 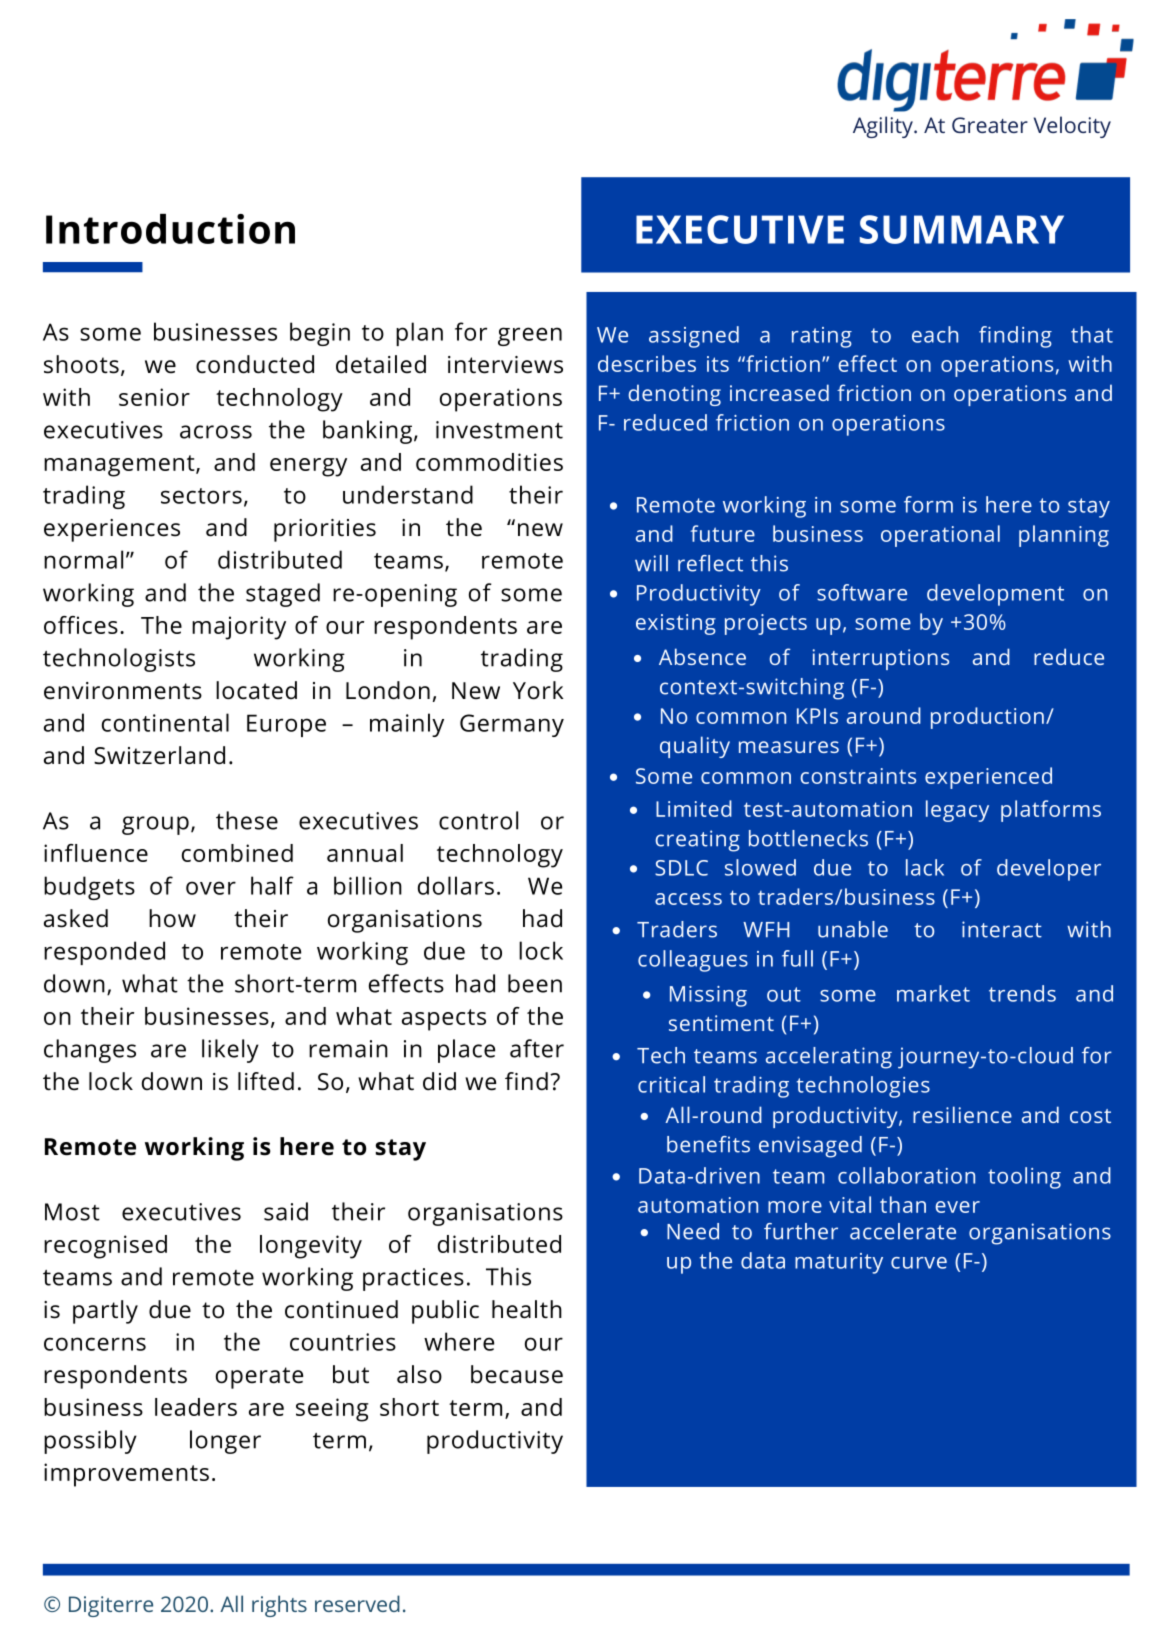 I want to click on curve, so click(x=919, y=1263).
